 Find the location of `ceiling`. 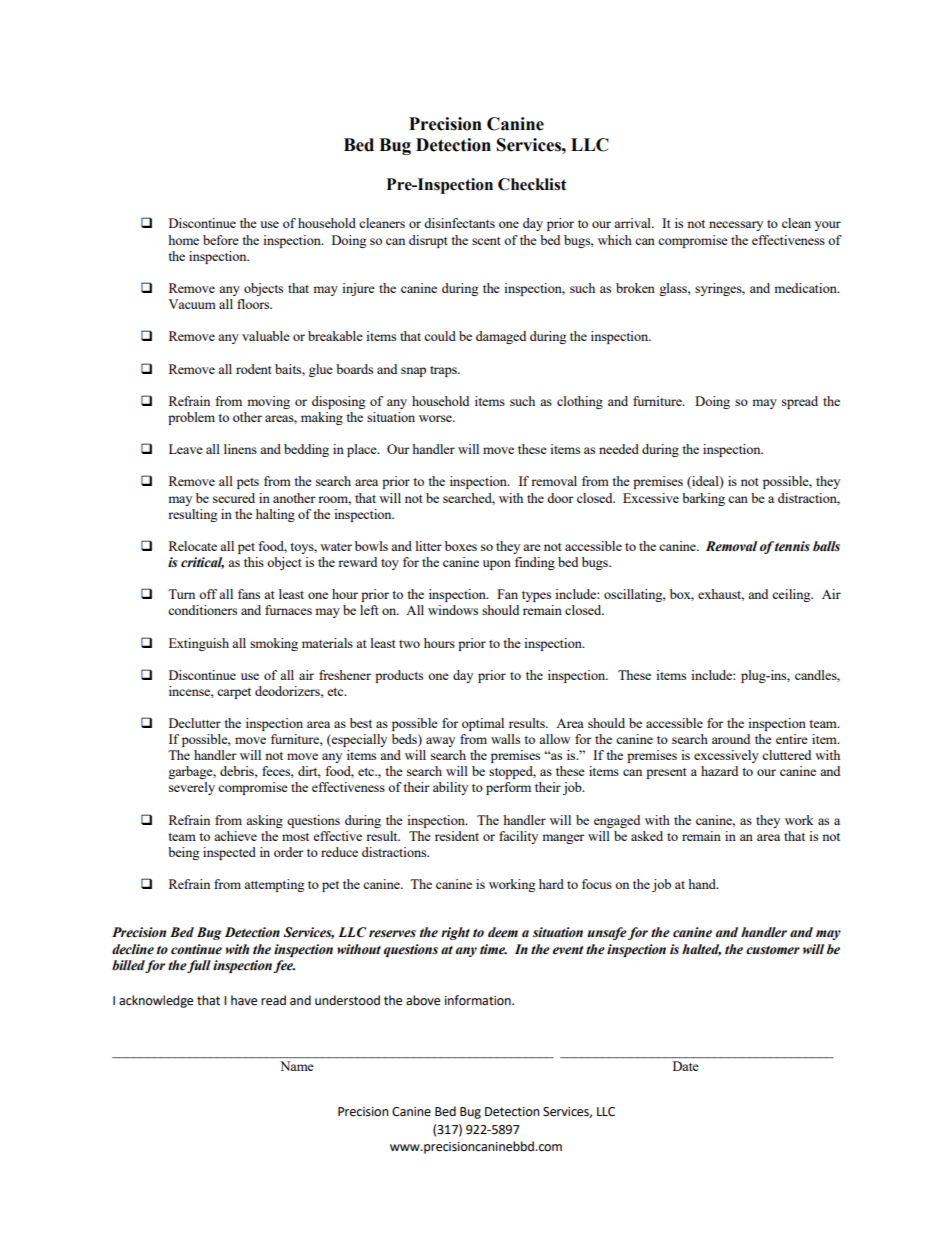

ceiling is located at coordinates (792, 595).
